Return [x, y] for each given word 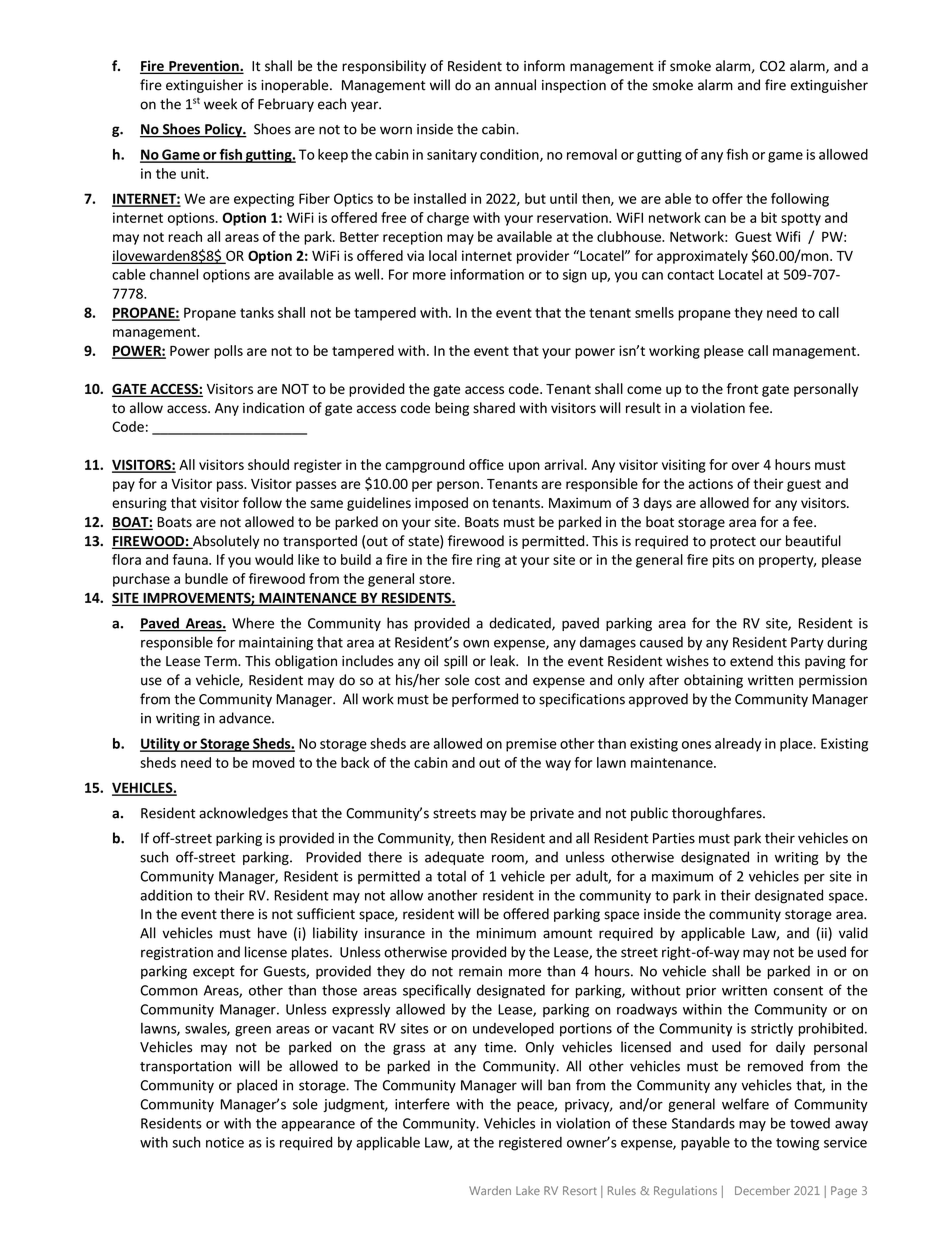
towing [797, 1144]
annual [515, 85]
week [220, 104]
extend [751, 661]
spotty [801, 219]
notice [225, 1142]
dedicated [521, 624]
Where [253, 623]
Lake [528, 1190]
